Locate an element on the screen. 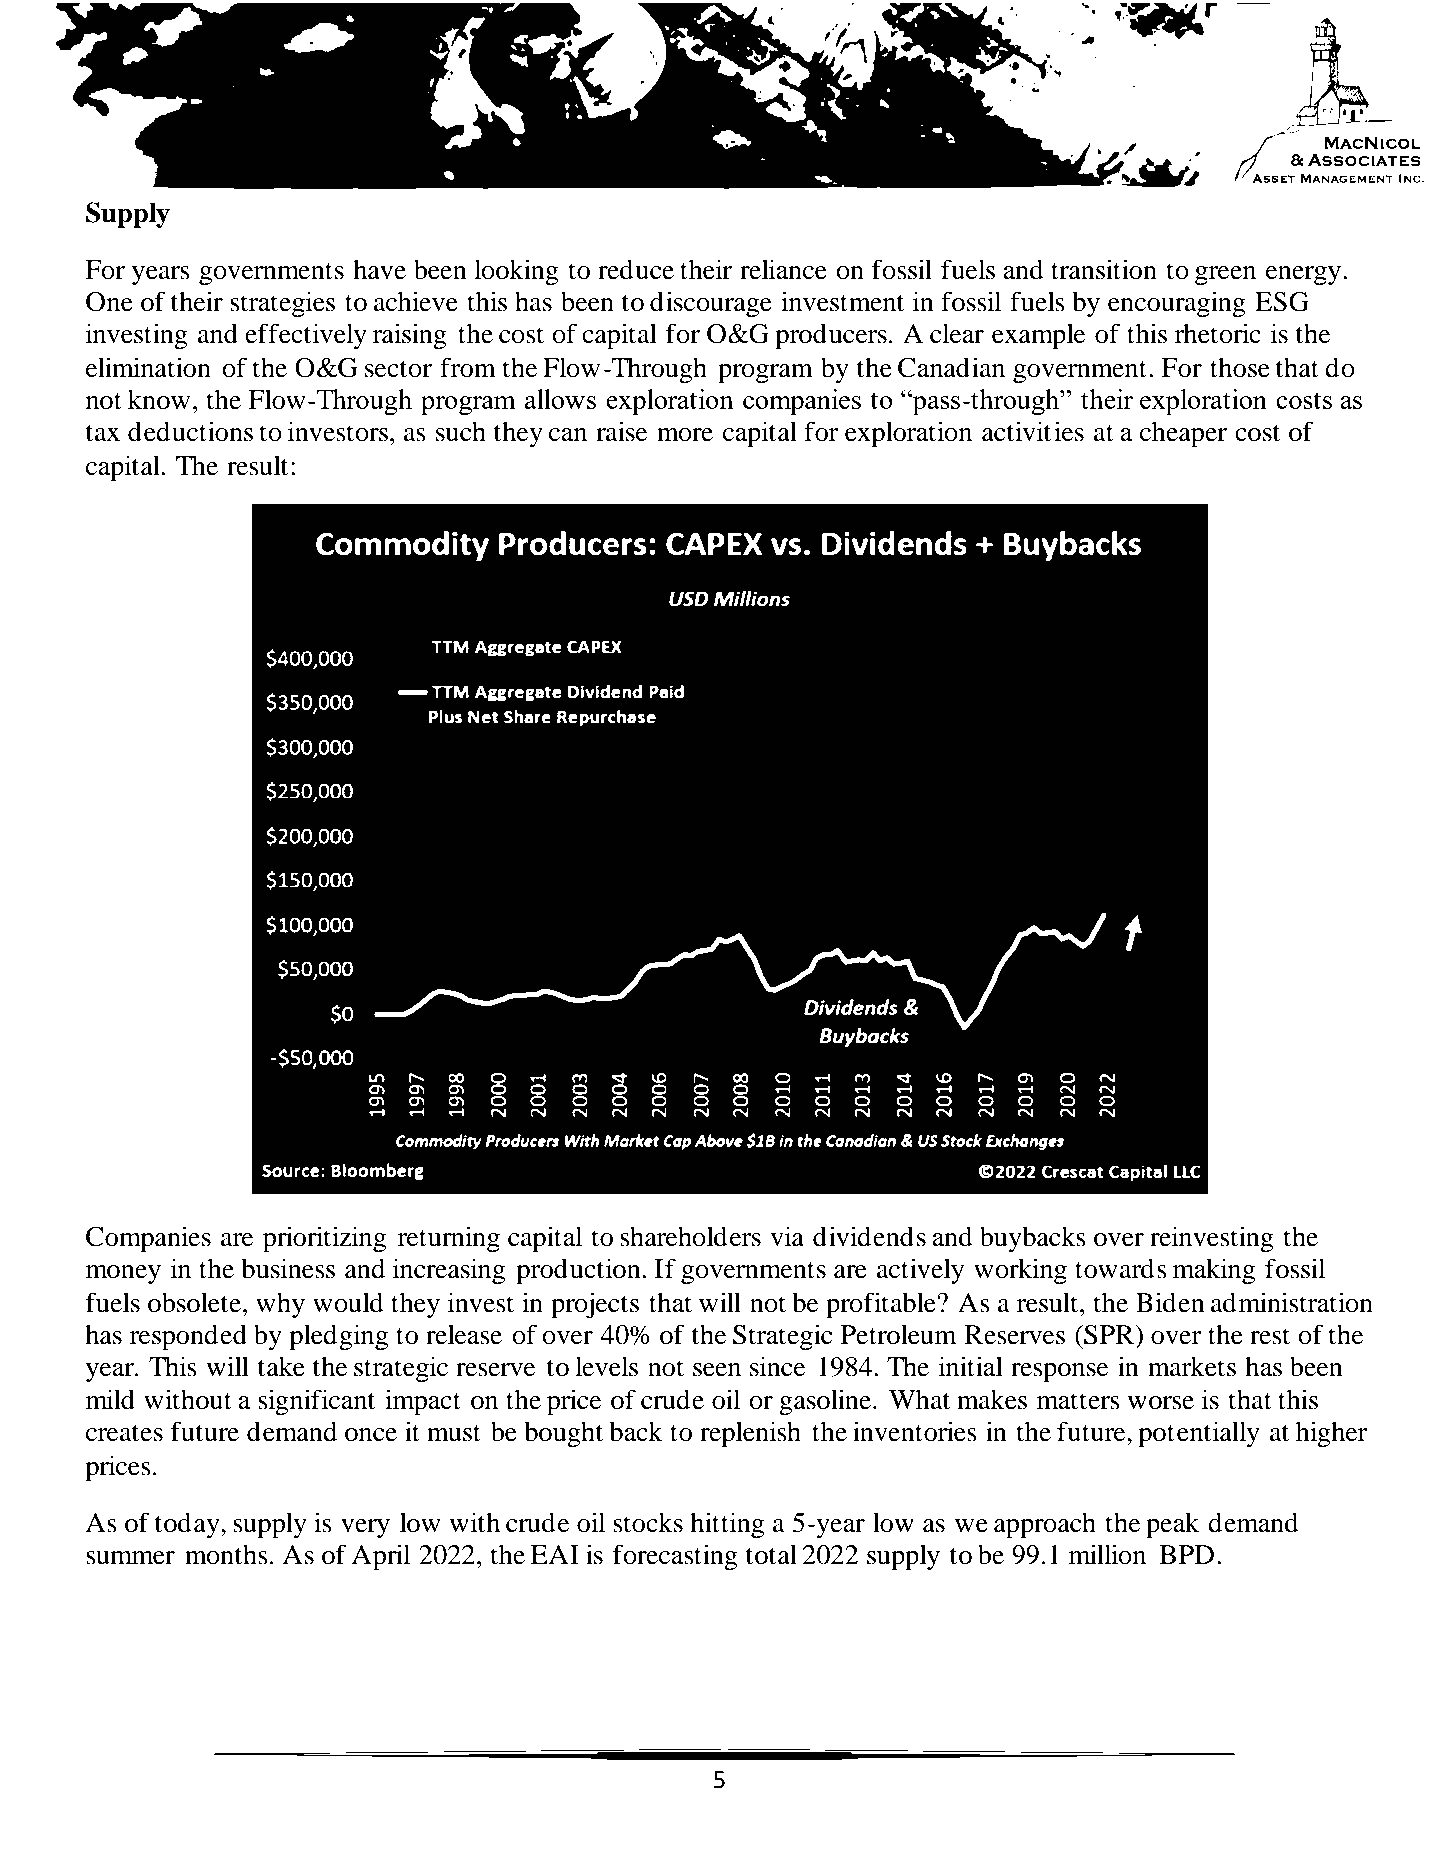 The image size is (1449, 1875). deductions is located at coordinates (190, 431).
